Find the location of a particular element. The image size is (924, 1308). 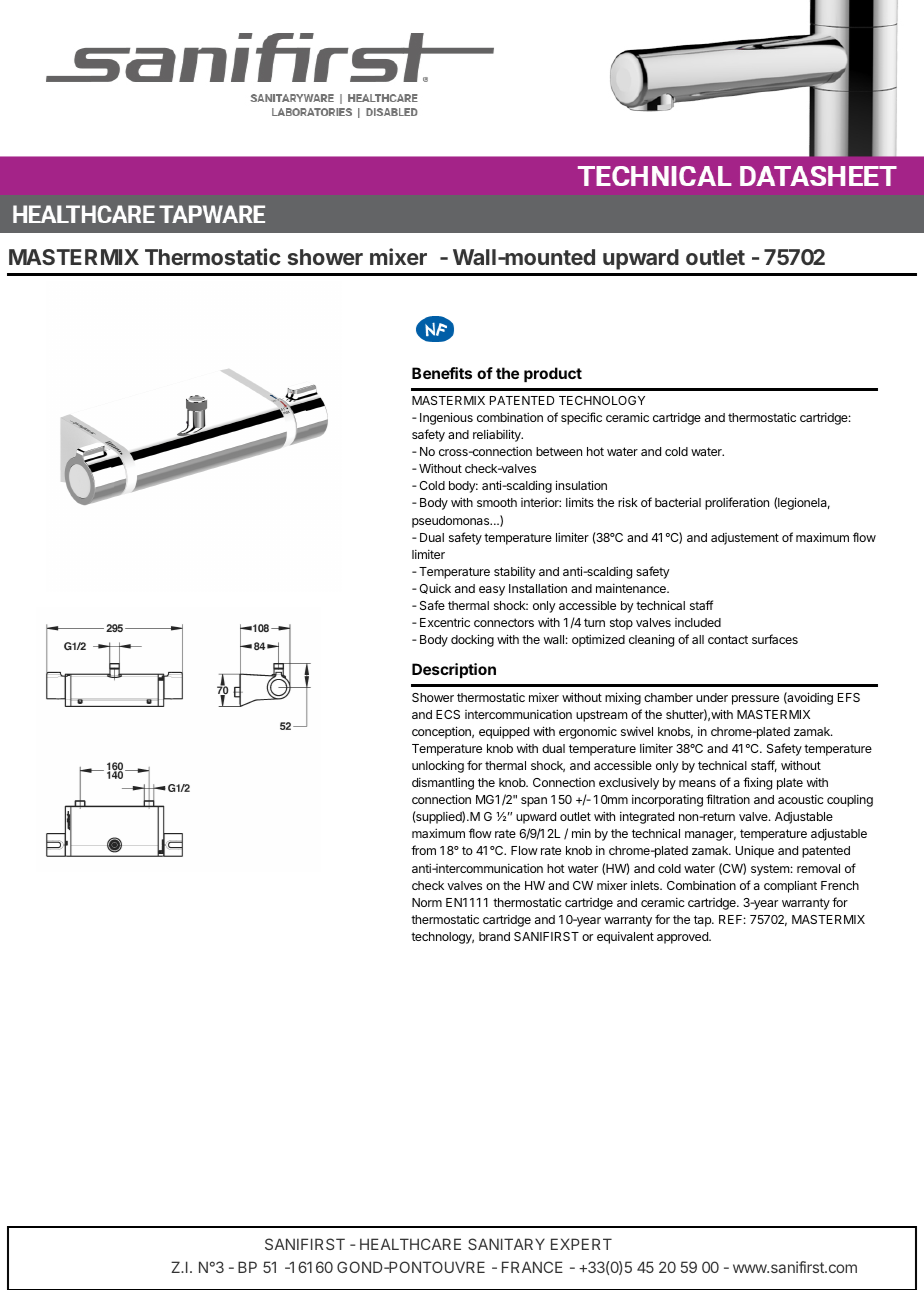

mixing is located at coordinates (623, 698).
